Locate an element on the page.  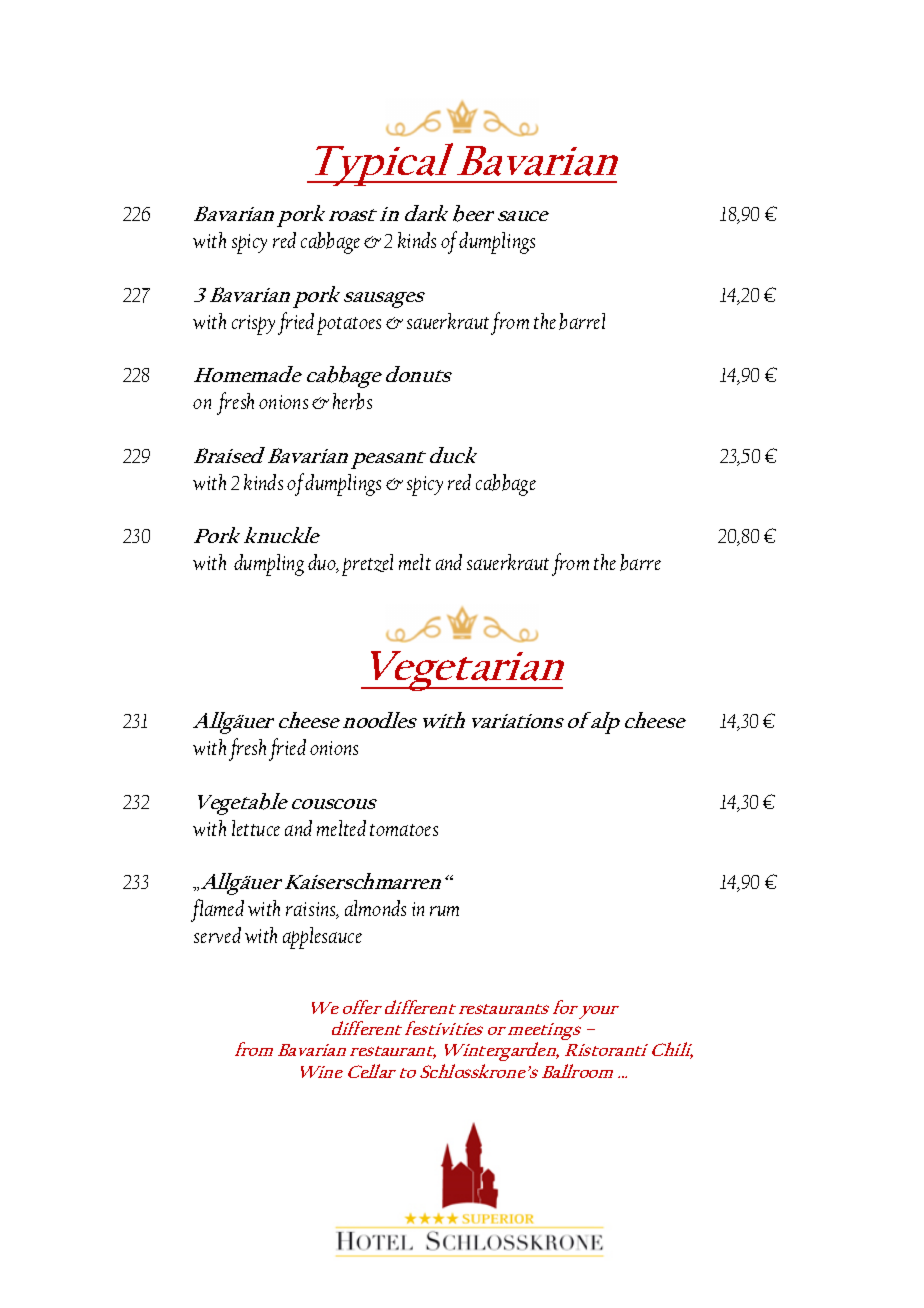
potatoes is located at coordinates (349, 326).
